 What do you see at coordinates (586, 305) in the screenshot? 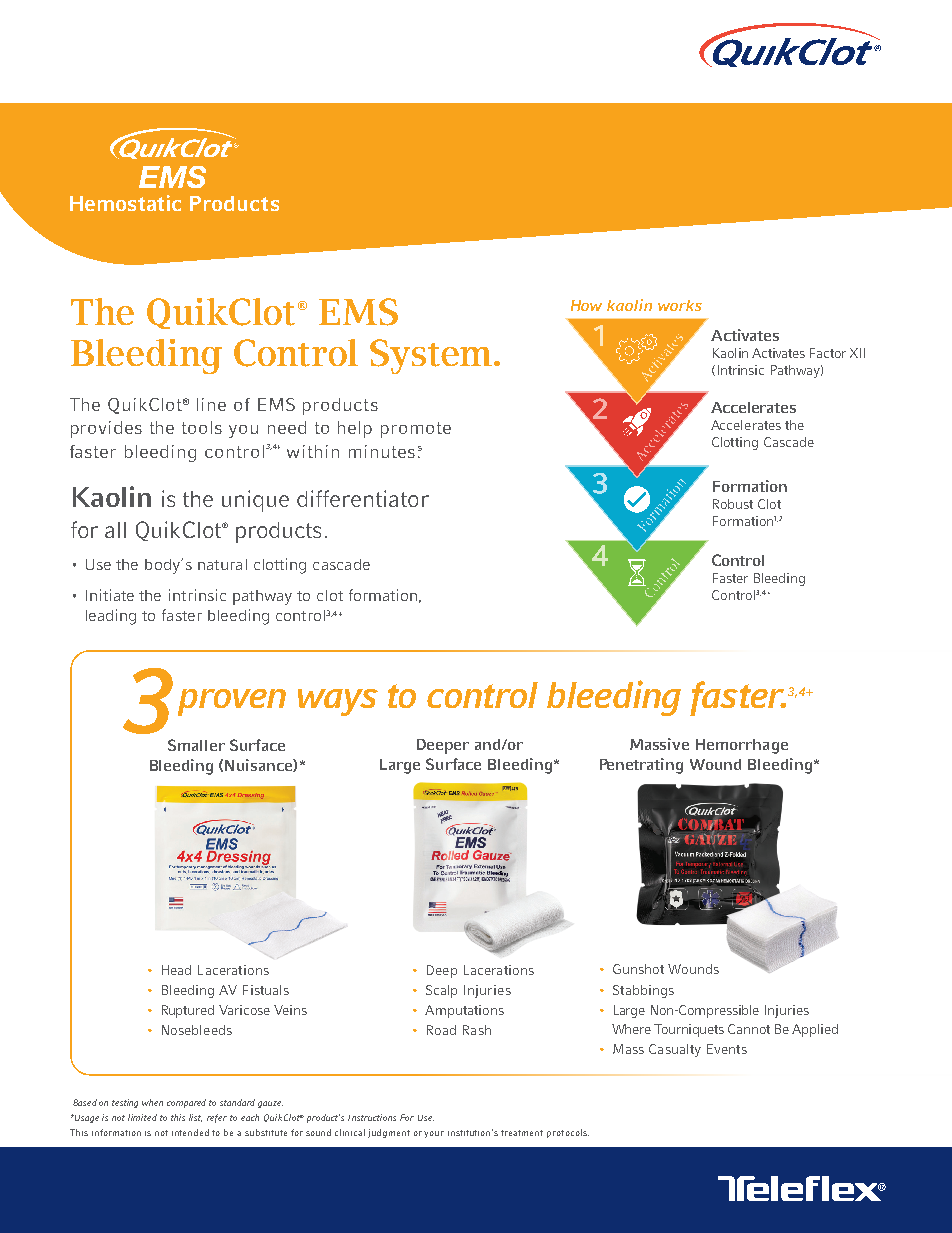
I see `How` at bounding box center [586, 305].
